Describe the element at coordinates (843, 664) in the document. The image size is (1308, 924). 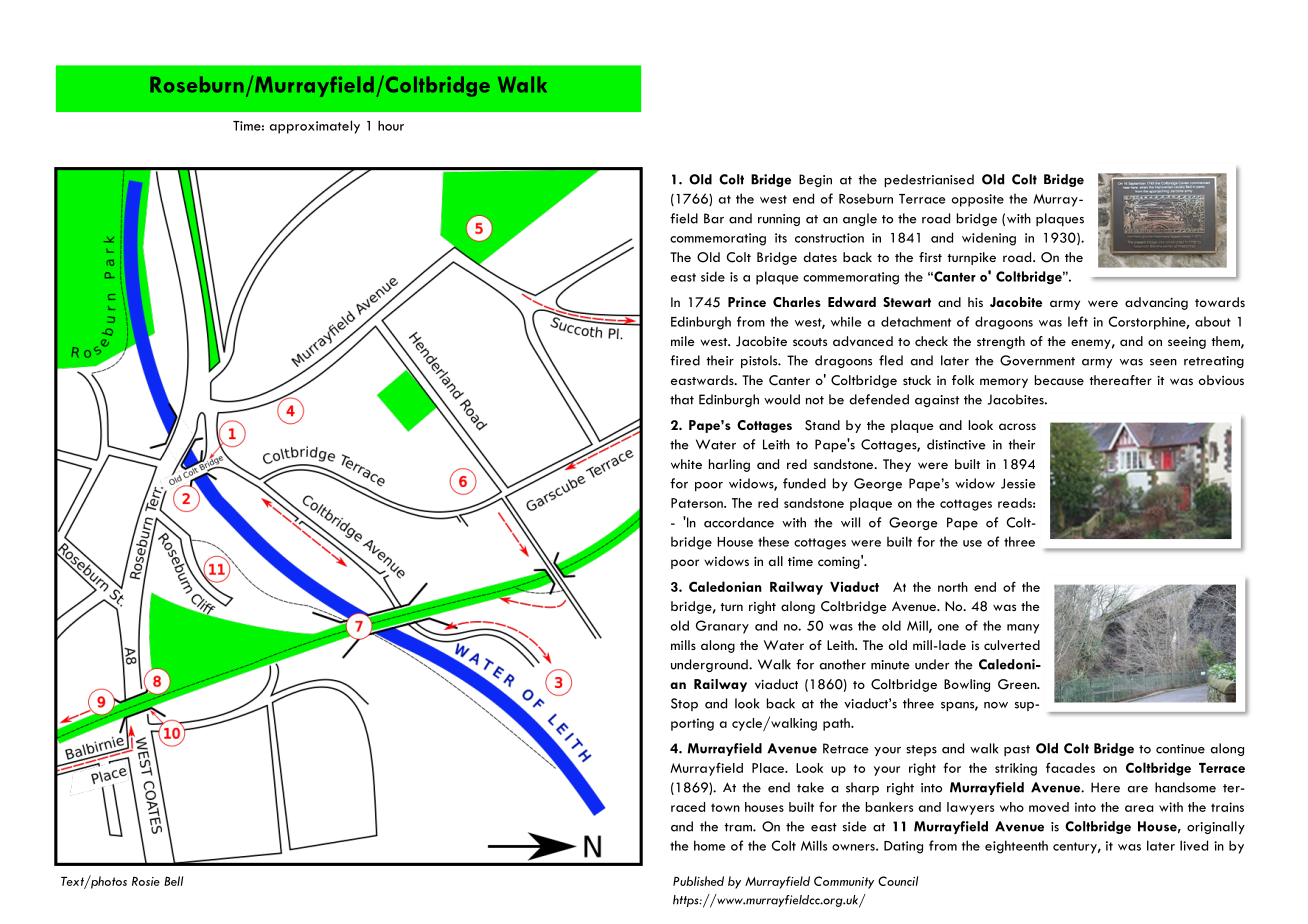
I see `another` at that location.
